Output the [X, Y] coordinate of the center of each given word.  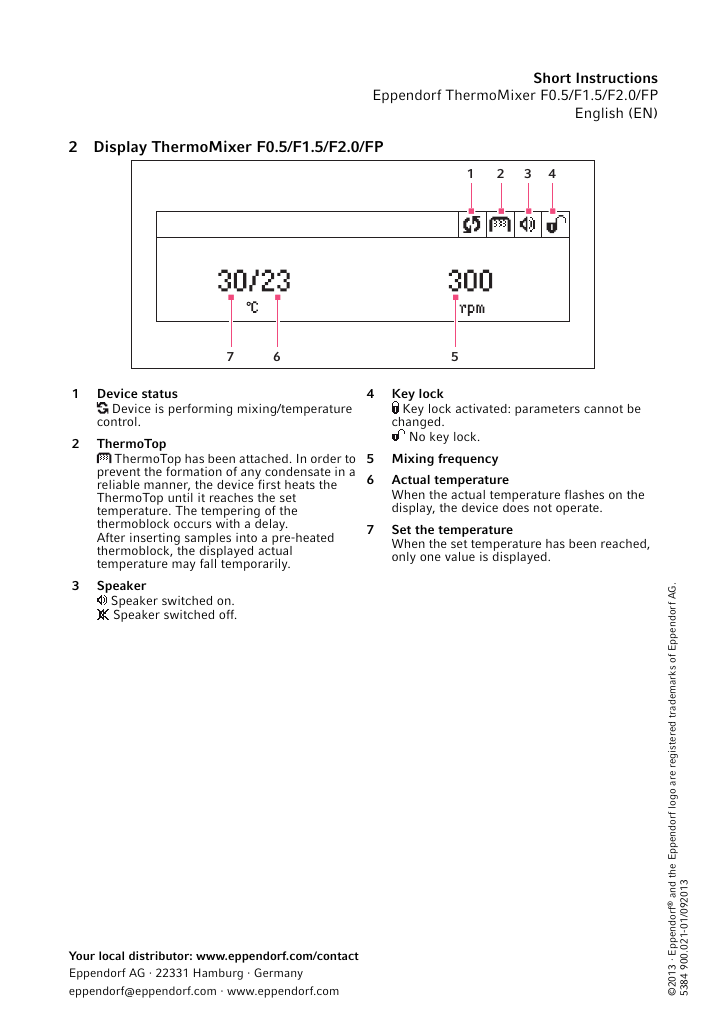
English [599, 114]
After [111, 537]
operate [578, 509]
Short [552, 77]
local [111, 955]
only [404, 558]
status [160, 394]
